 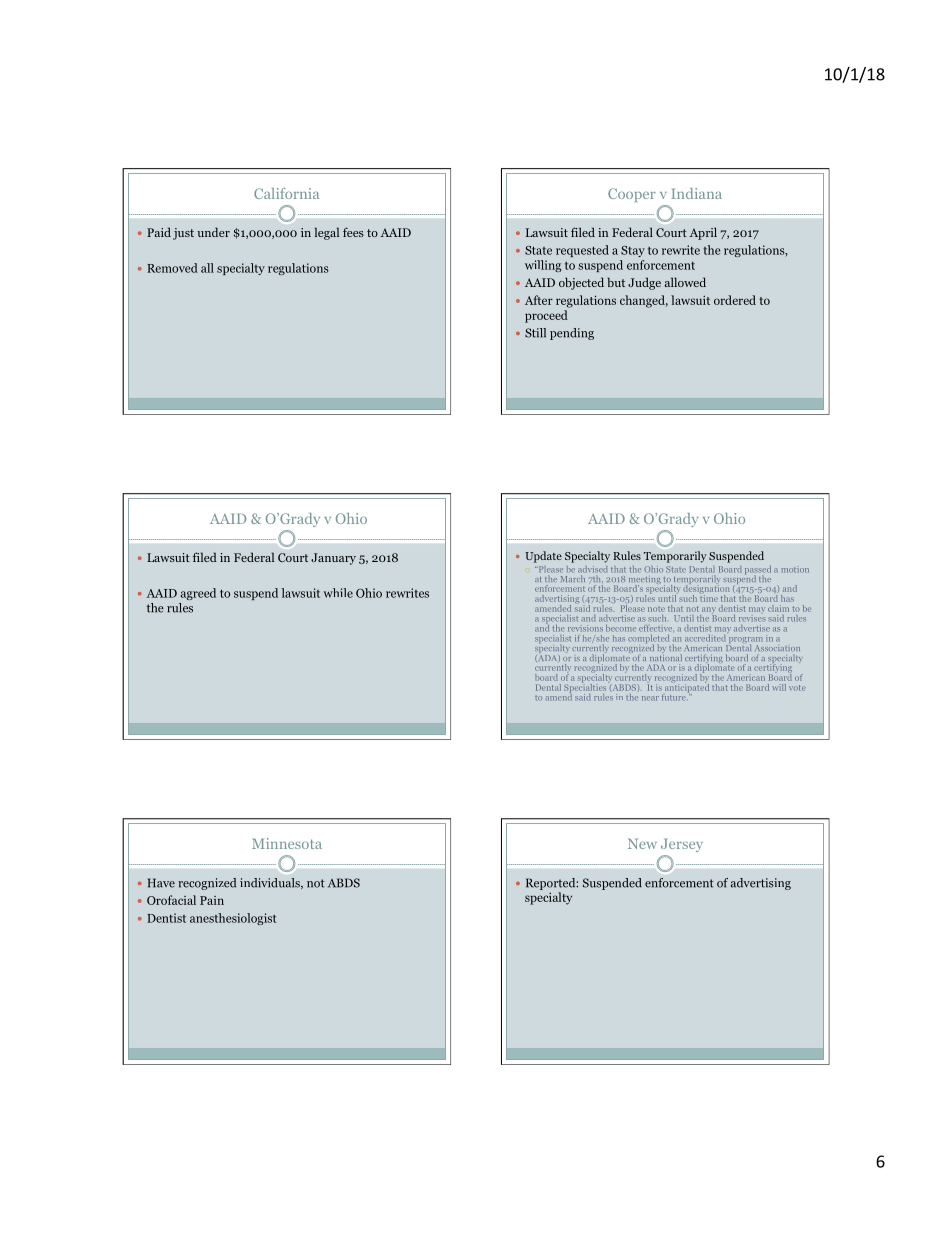 What do you see at coordinates (642, 843) in the document?
I see `New` at bounding box center [642, 843].
